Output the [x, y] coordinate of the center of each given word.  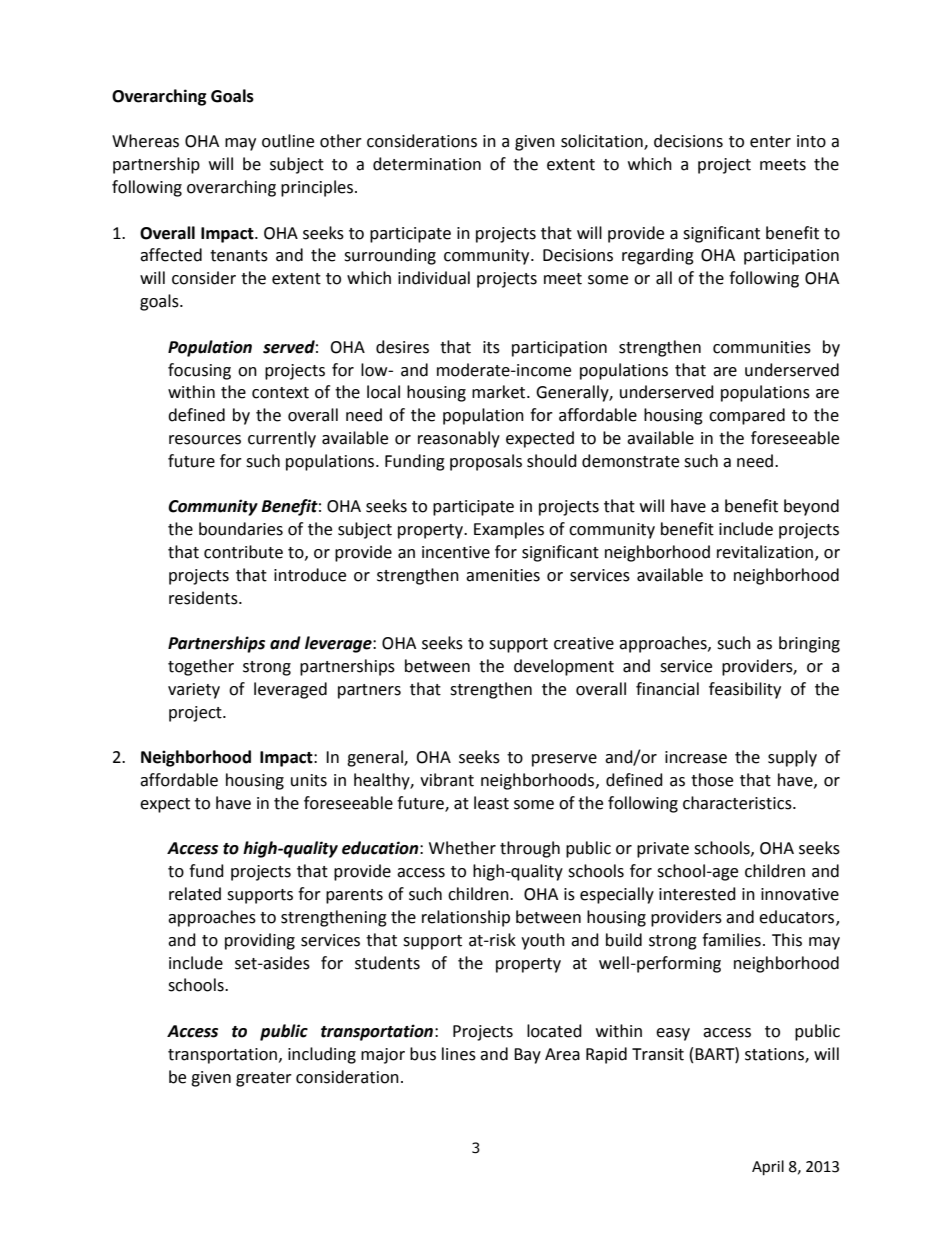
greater [264, 1079]
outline [288, 141]
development [564, 667]
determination [427, 164]
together [201, 667]
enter [770, 142]
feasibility [745, 690]
